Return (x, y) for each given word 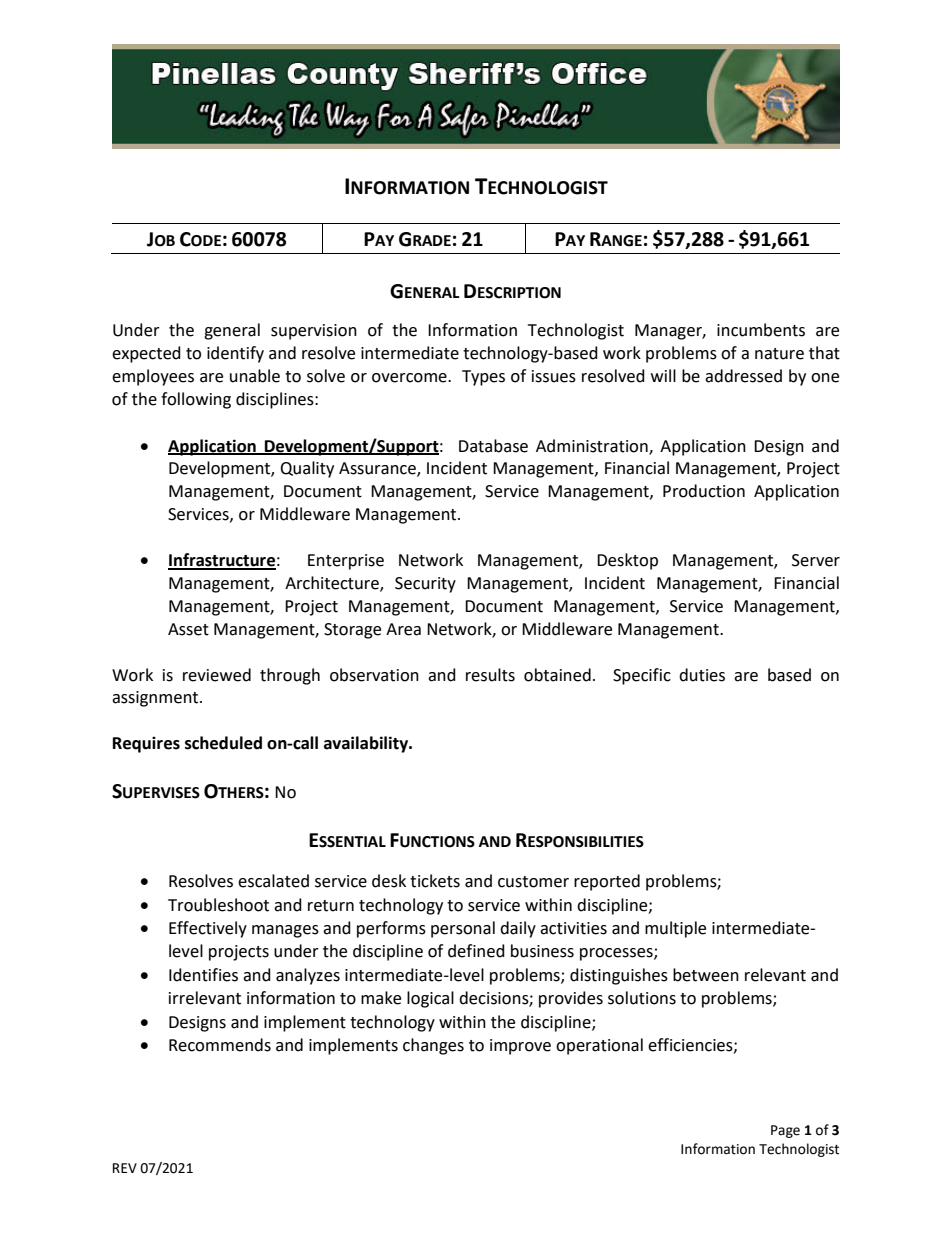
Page (785, 1131)
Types (483, 378)
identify (235, 354)
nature (779, 354)
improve (520, 1047)
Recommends (220, 1045)
